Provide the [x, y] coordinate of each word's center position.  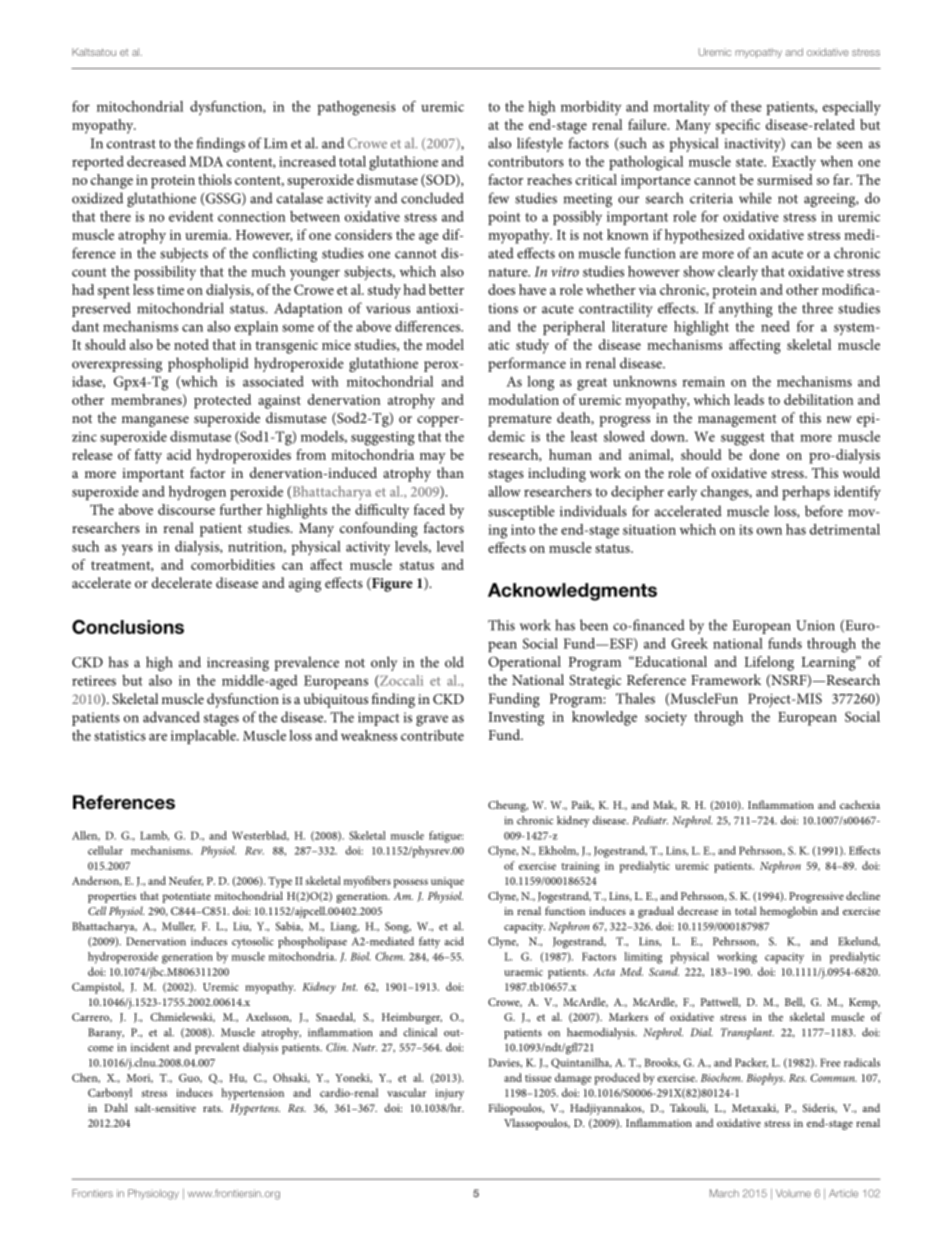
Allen [86, 836]
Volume [793, 1193]
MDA [206, 161]
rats [213, 1108]
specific [738, 126]
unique [447, 882]
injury [449, 1094]
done [764, 454]
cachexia [860, 804]
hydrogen [197, 493]
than [450, 472]
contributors [526, 161]
